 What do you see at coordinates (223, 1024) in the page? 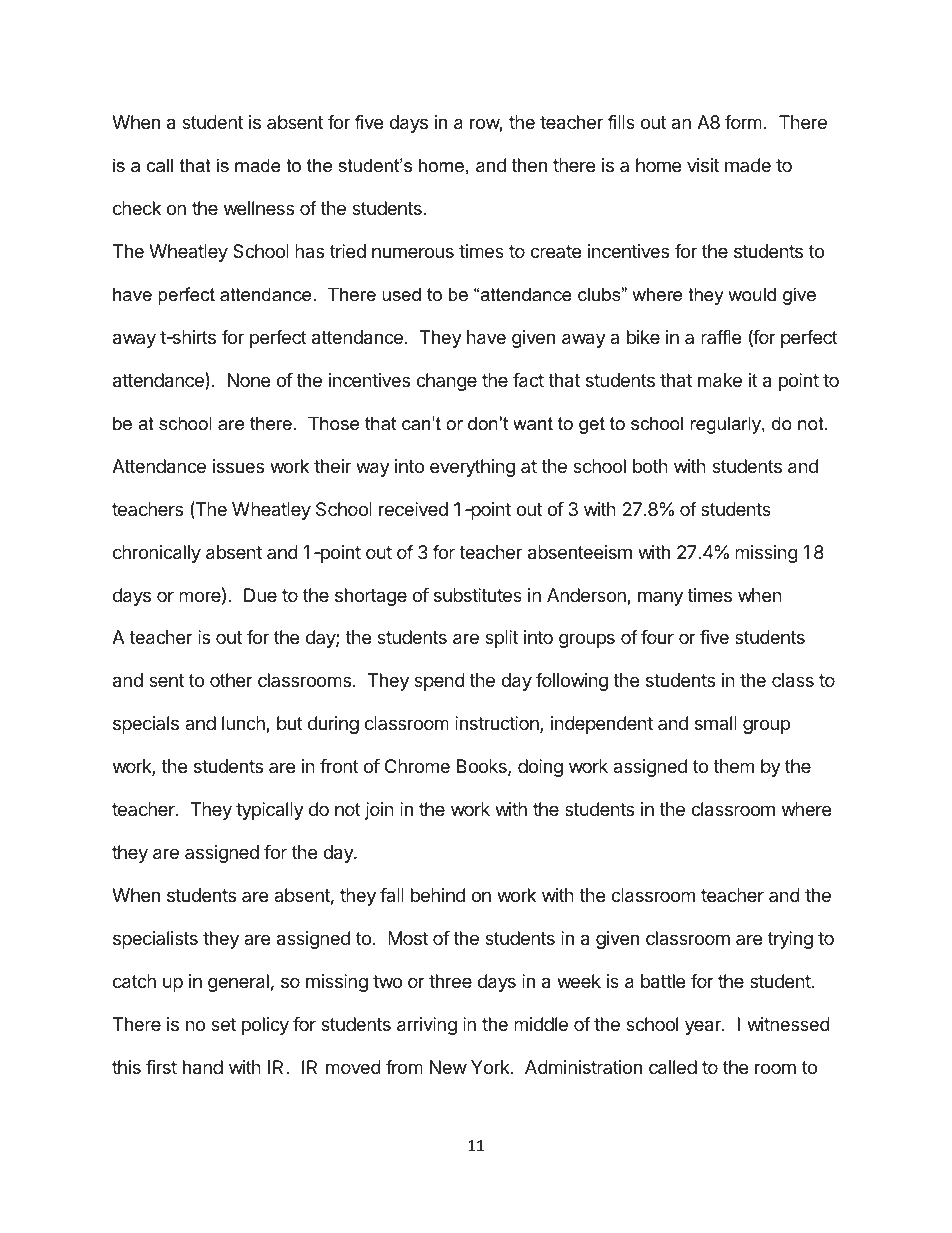
I see `set` at bounding box center [223, 1024].
